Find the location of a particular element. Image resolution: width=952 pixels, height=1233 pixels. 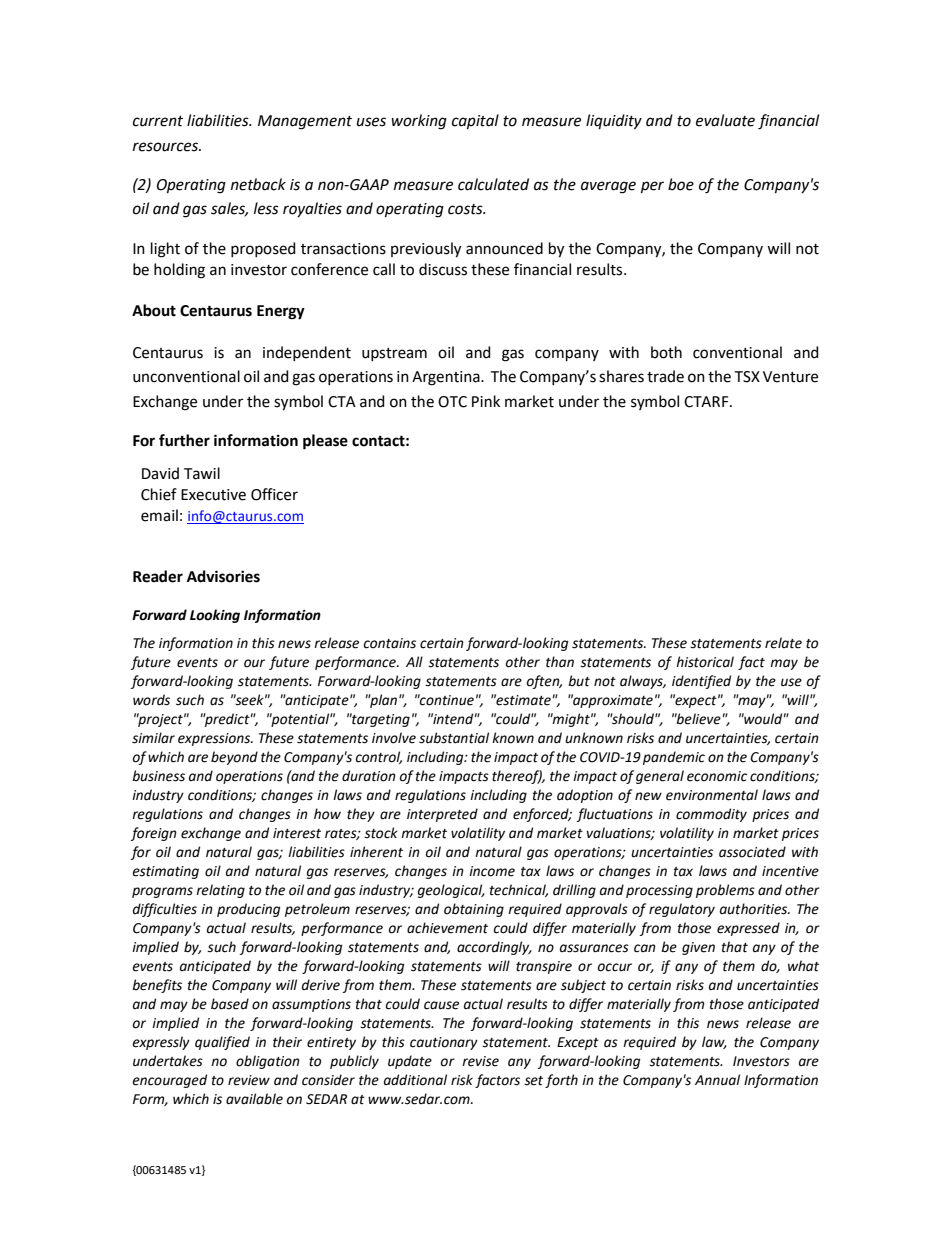

historical is located at coordinates (705, 662).
